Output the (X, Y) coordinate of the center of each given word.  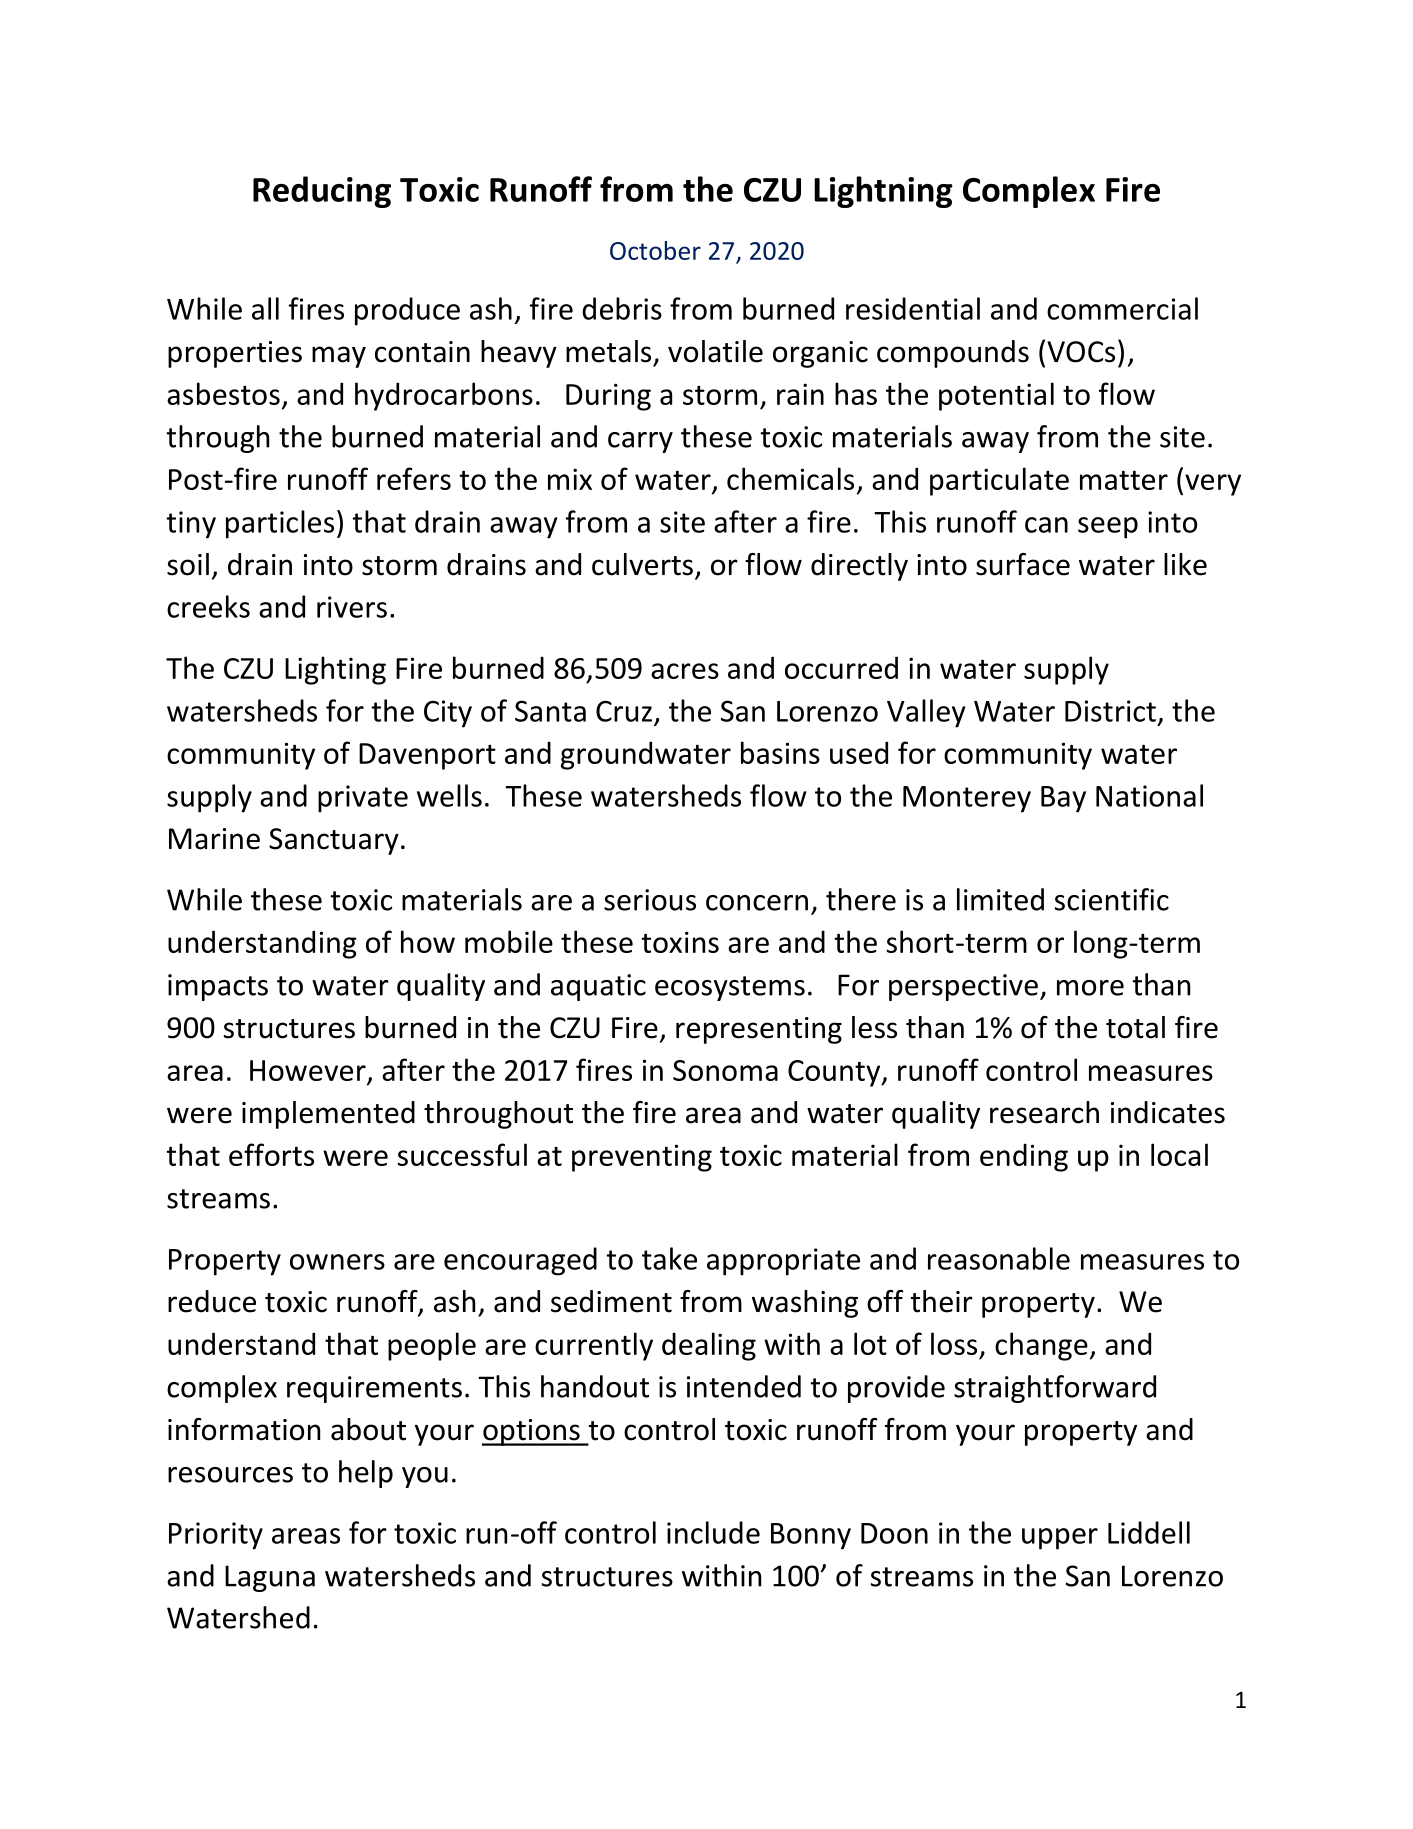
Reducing (322, 192)
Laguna (270, 1578)
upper (1060, 1539)
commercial (1122, 308)
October (655, 250)
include (713, 1532)
